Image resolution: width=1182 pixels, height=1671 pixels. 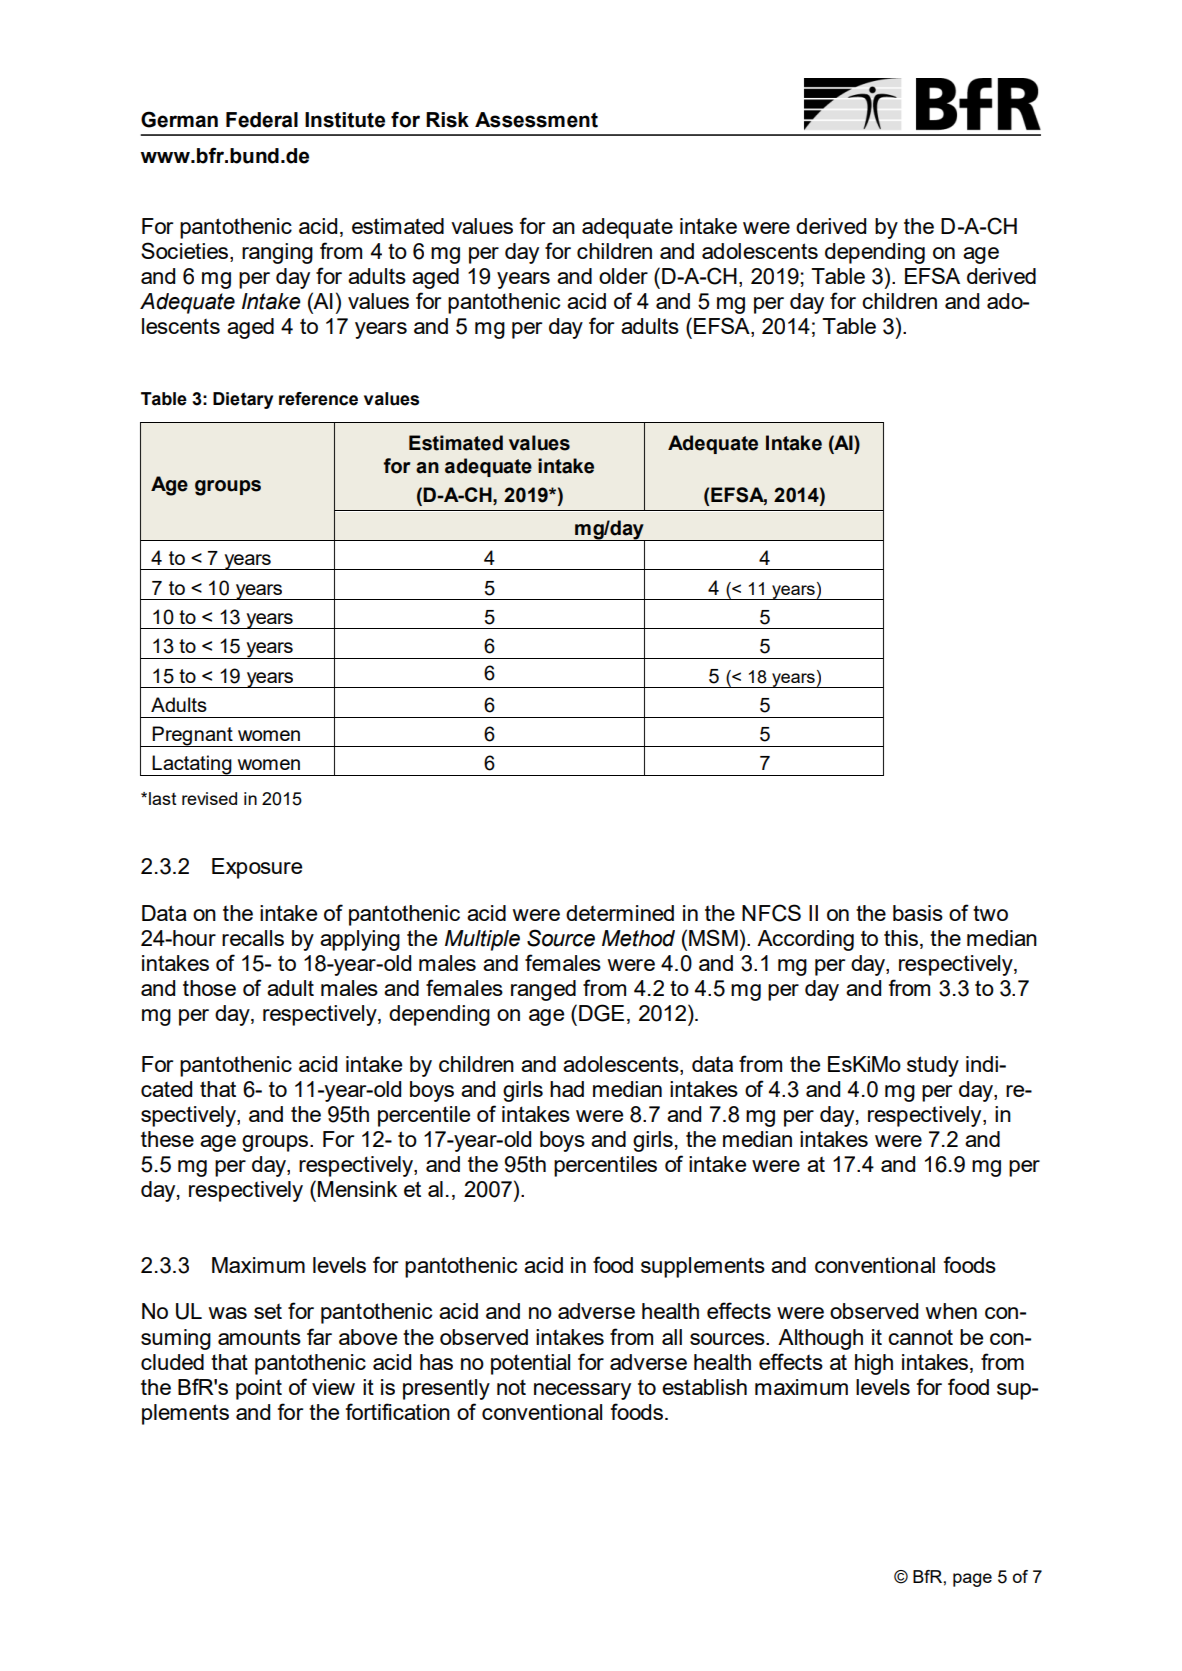 What do you see at coordinates (623, 276) in the document?
I see `older` at bounding box center [623, 276].
